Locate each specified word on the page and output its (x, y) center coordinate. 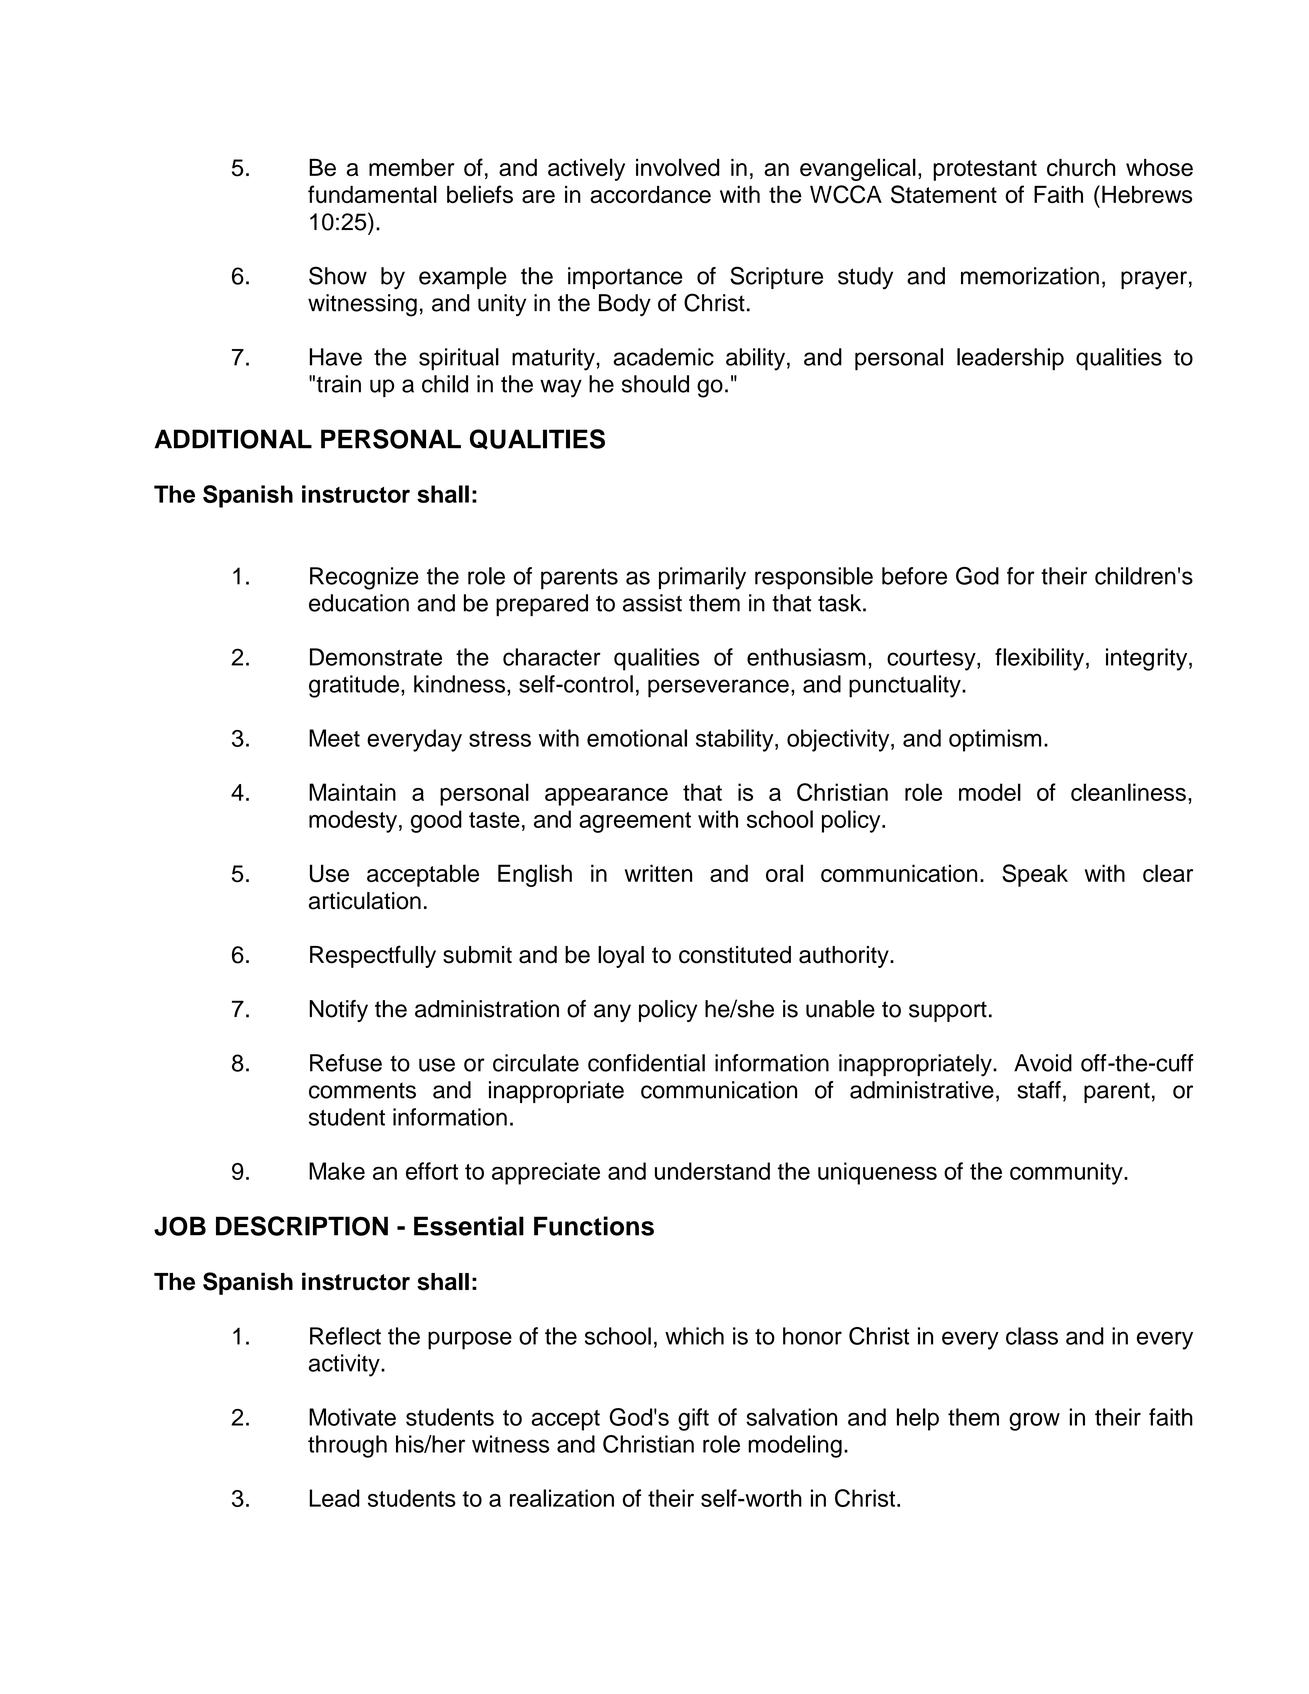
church (1081, 167)
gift (693, 1419)
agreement (635, 822)
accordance (650, 194)
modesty (353, 821)
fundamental (372, 194)
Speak (1035, 875)
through (347, 1446)
